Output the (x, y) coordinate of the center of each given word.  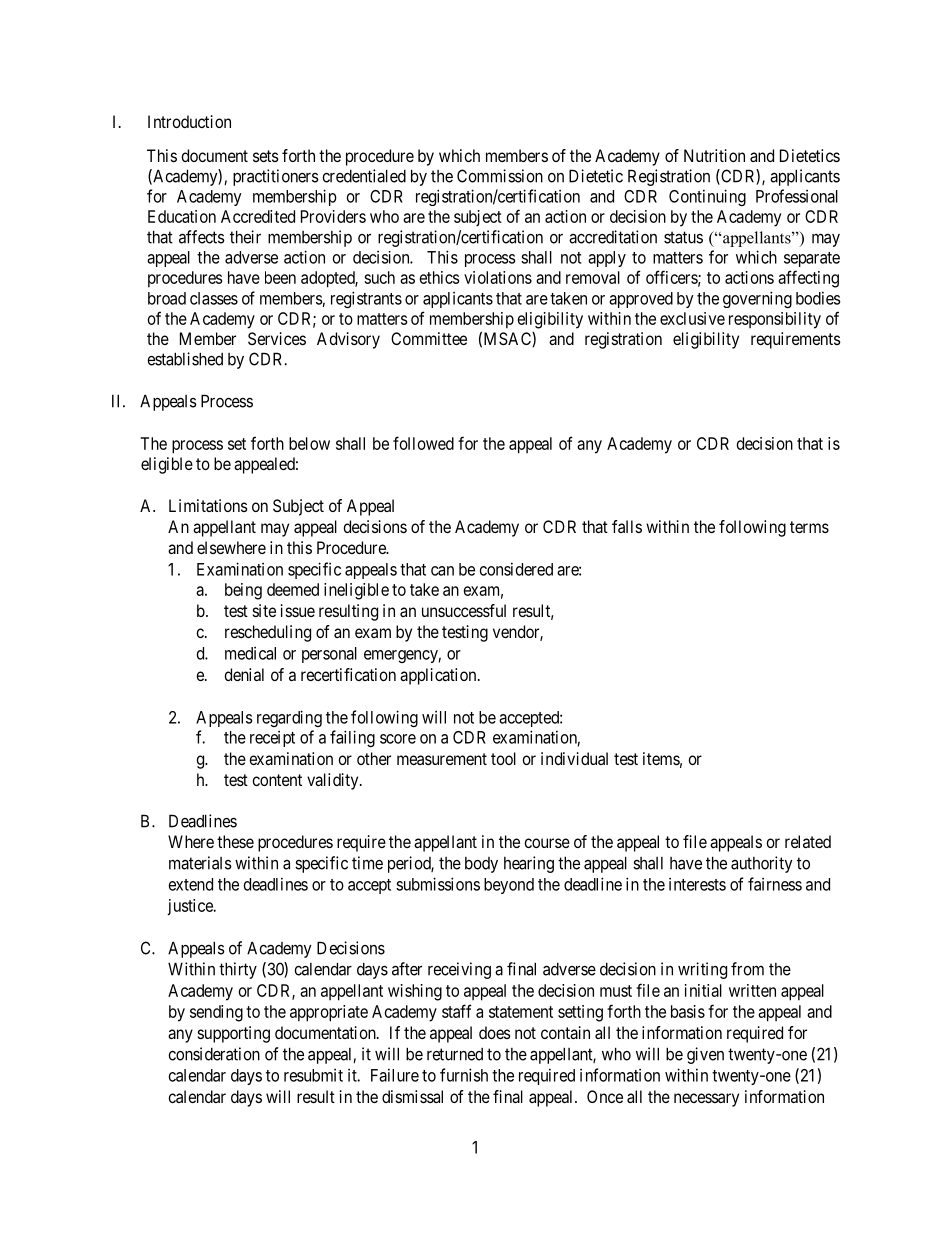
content (277, 780)
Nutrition (714, 155)
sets (266, 156)
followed (423, 443)
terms (809, 527)
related (808, 841)
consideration (214, 1054)
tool (503, 758)
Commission (500, 176)
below (309, 443)
